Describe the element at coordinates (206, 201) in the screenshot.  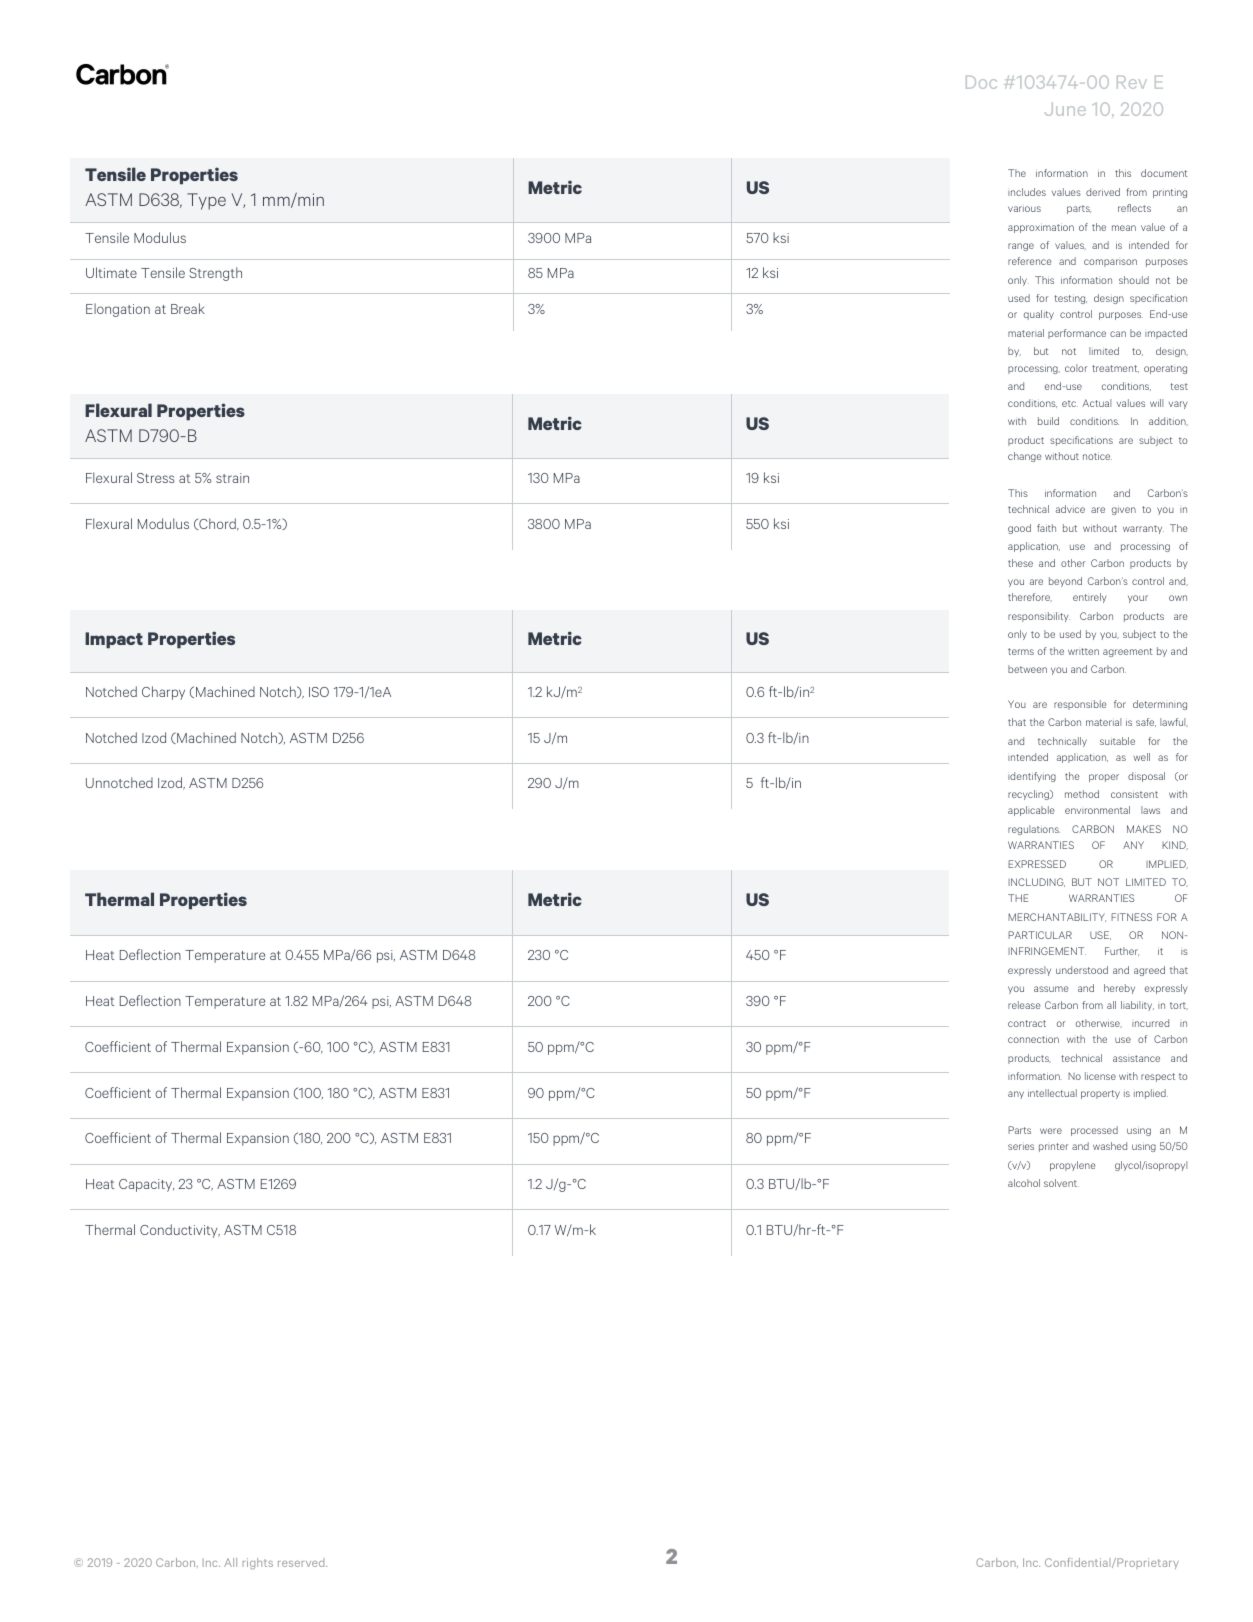
I see `Type` at that location.
